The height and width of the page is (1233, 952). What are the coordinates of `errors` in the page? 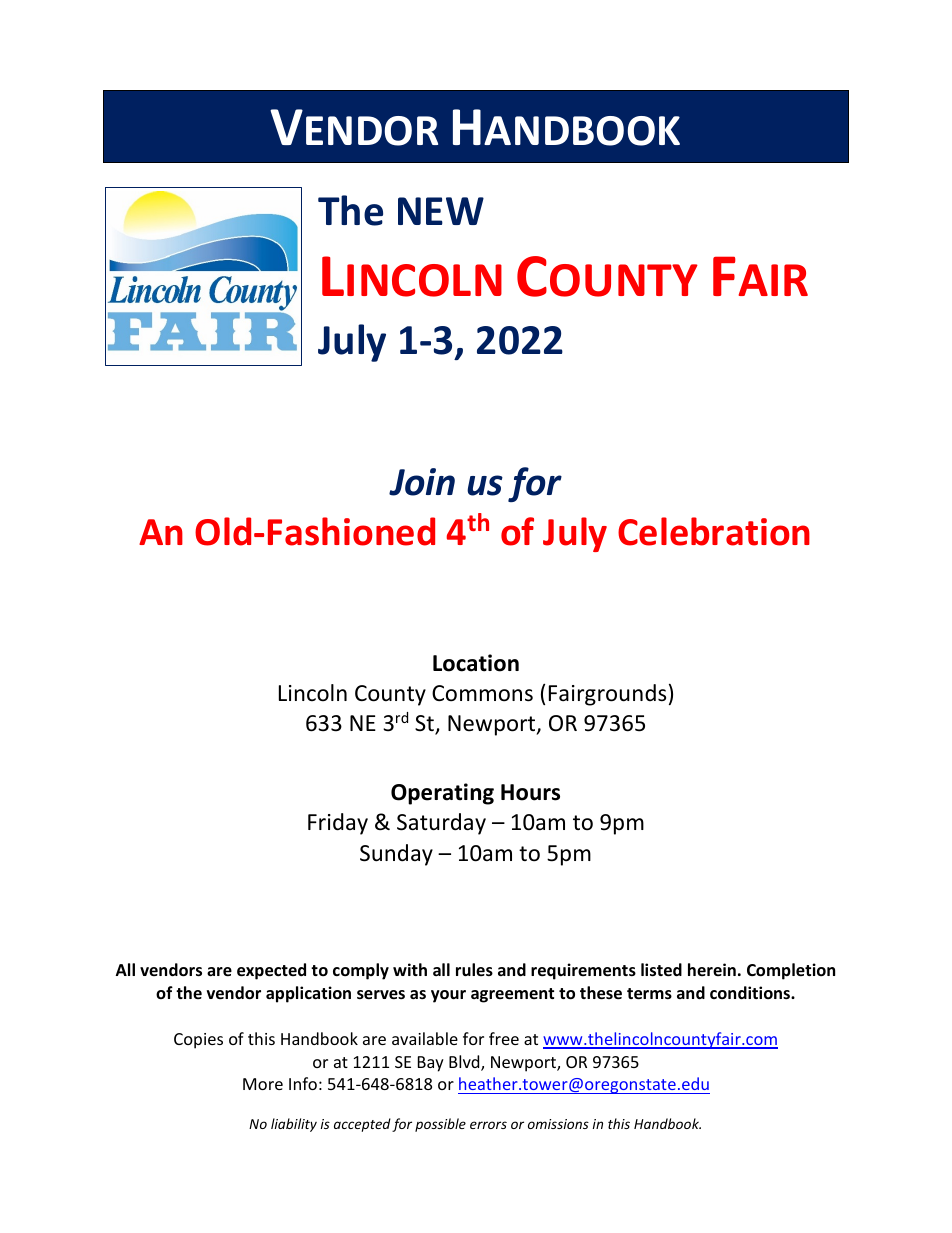 It's located at (488, 1125).
